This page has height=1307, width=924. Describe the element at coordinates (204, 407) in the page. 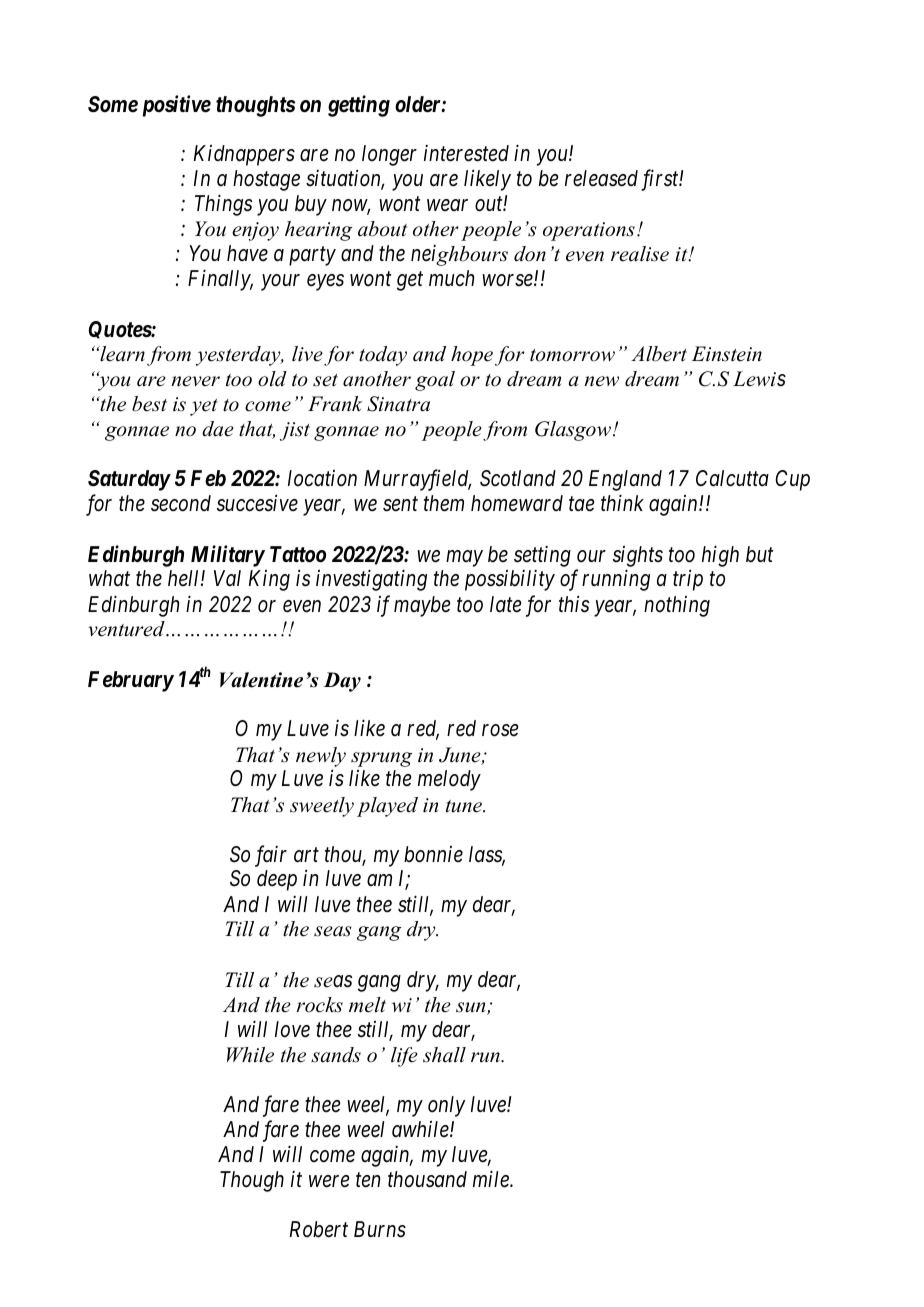

I see `yet` at that location.
